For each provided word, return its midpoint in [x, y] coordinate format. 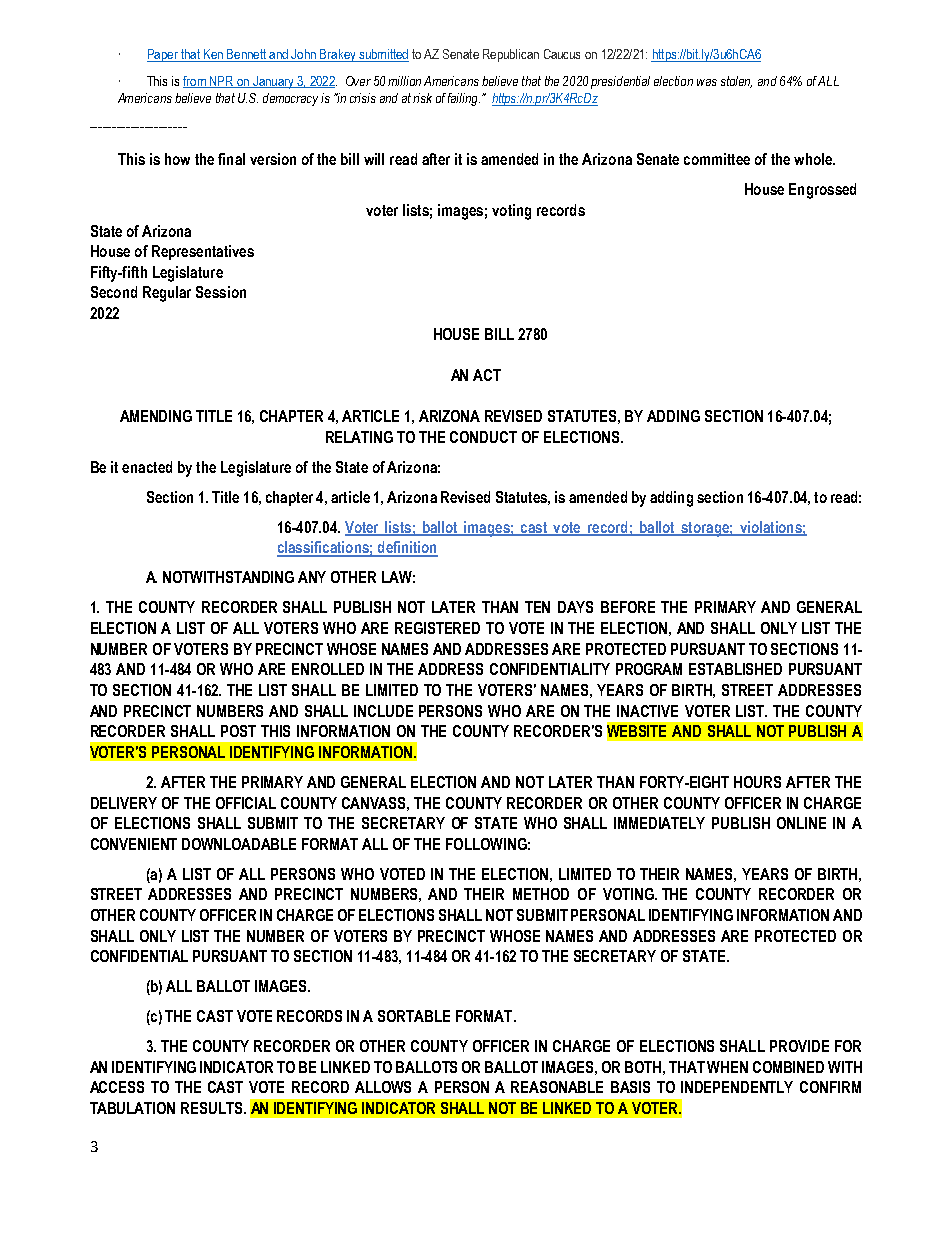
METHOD [541, 894]
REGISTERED [437, 628]
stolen [736, 82]
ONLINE [801, 823]
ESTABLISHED [735, 669]
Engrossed [822, 191]
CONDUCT [483, 437]
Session [221, 292]
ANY [312, 577]
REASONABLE [557, 1087]
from [195, 82]
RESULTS [213, 1108]
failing [464, 99]
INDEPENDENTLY [737, 1087]
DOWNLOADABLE [239, 844]
